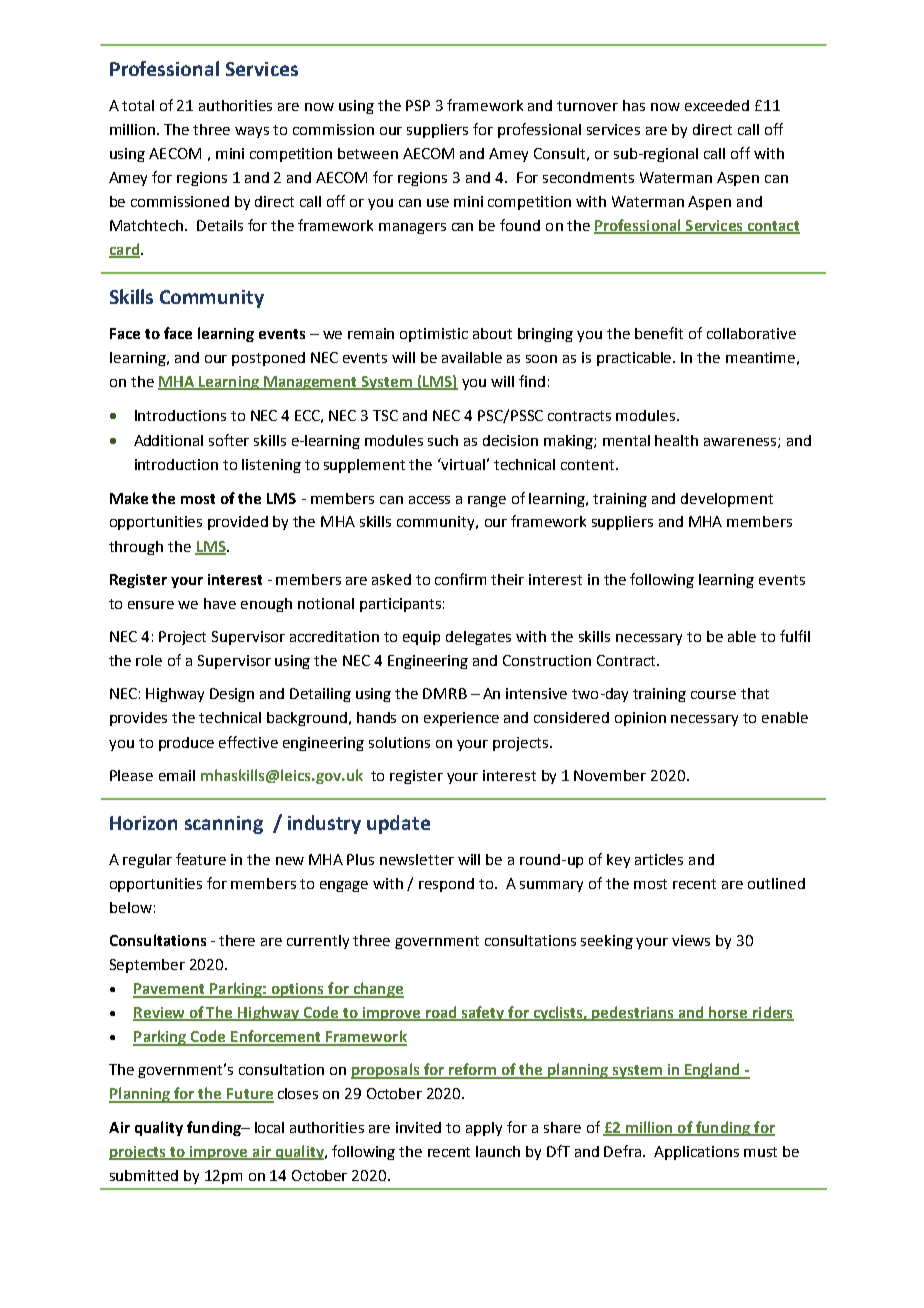  Describe the element at coordinates (484, 1129) in the document. I see `apply` at that location.
